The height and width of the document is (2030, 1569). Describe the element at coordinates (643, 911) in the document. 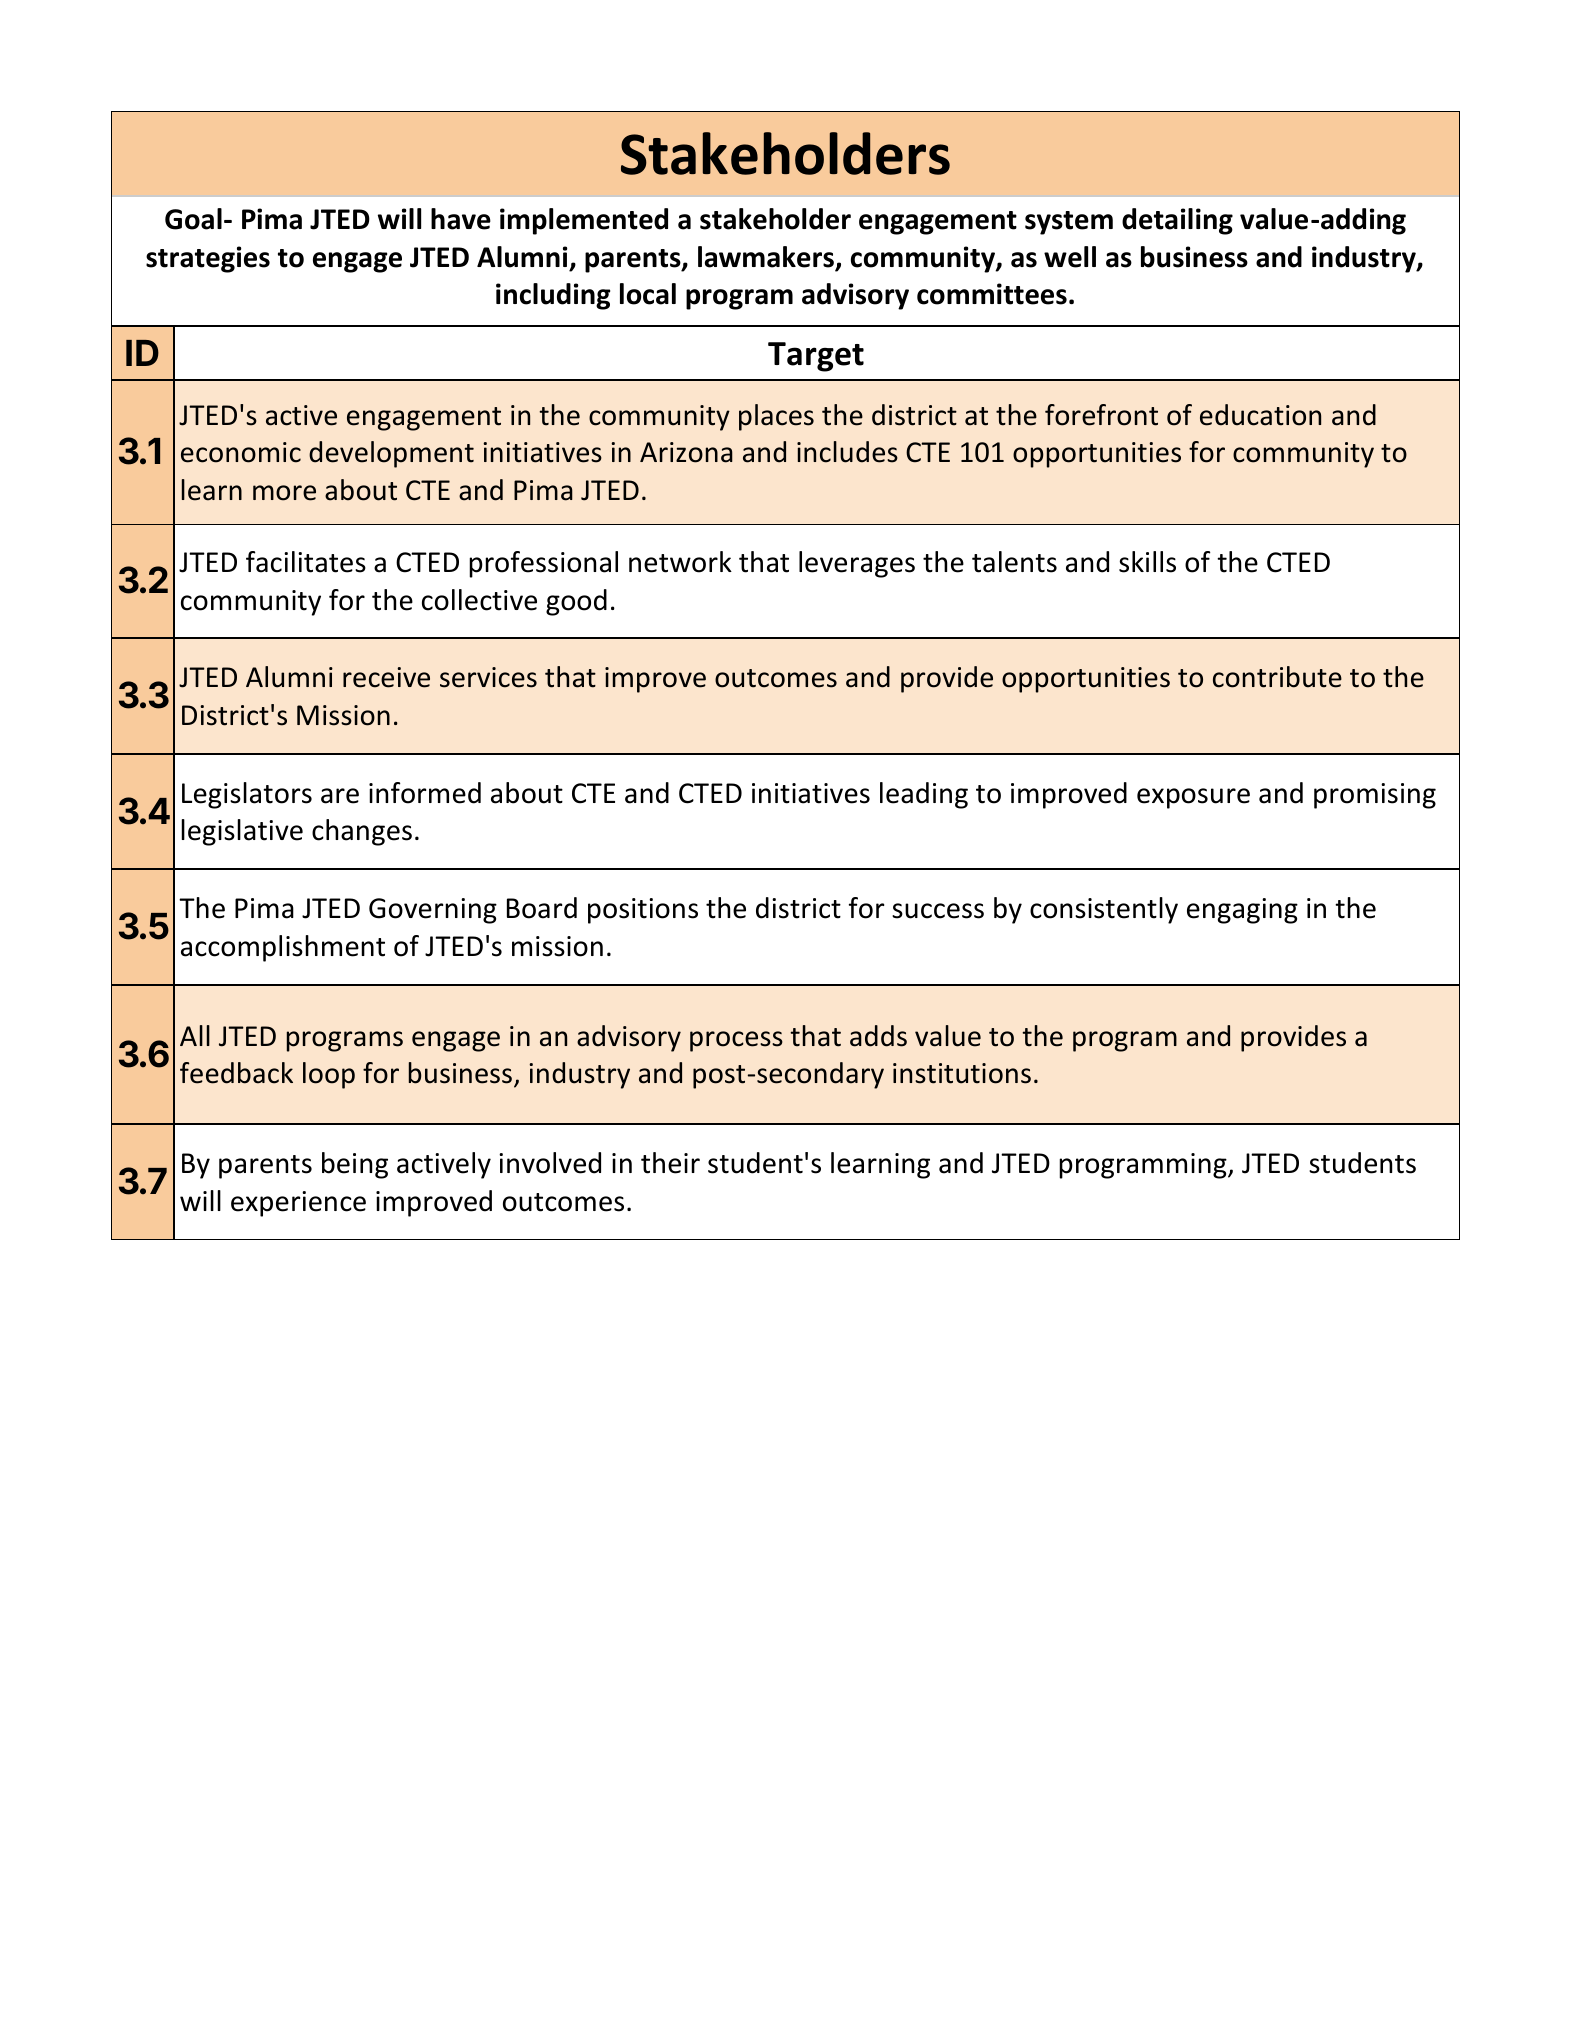

I see `positions` at that location.
